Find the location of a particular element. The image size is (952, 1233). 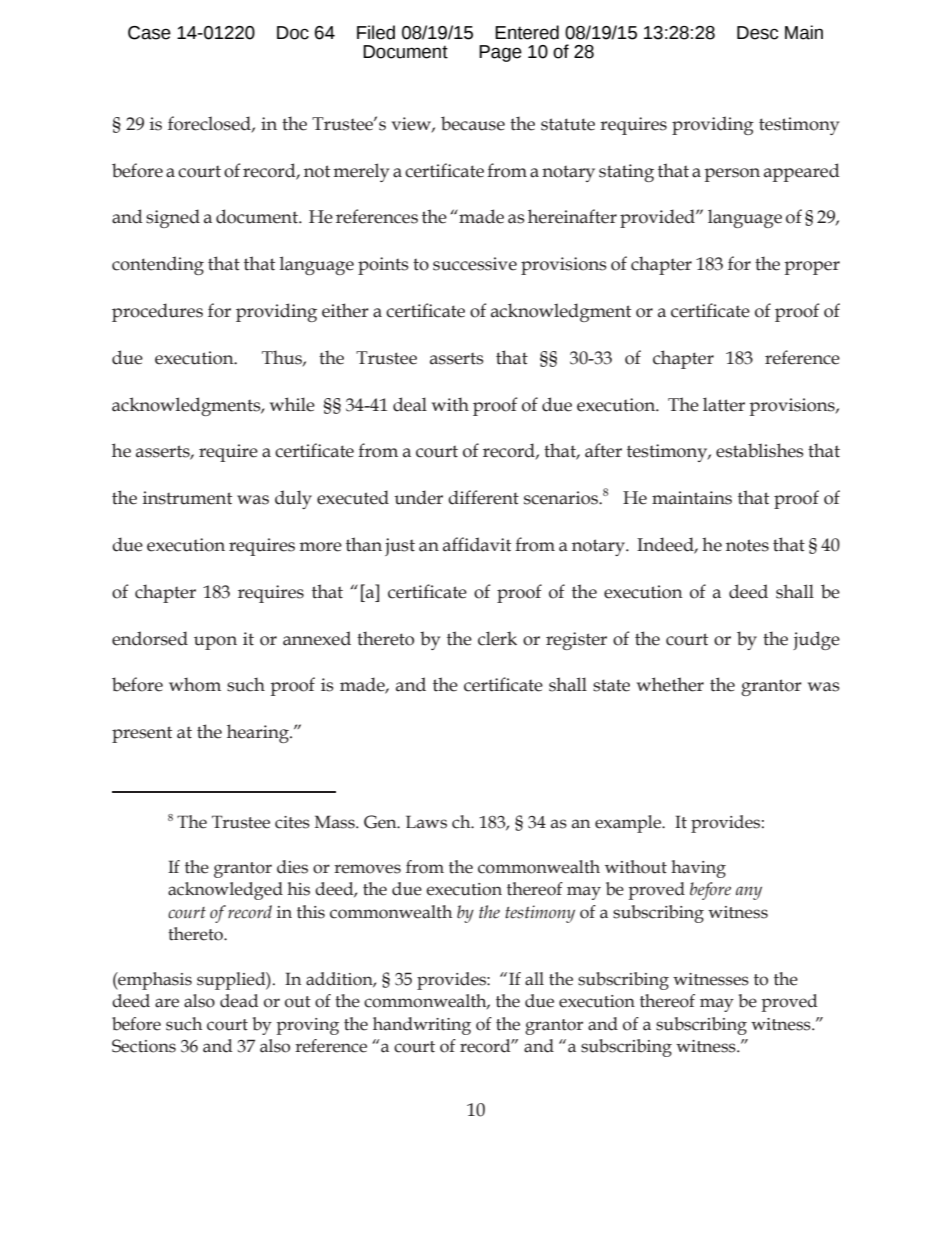

dead is located at coordinates (239, 1001).
